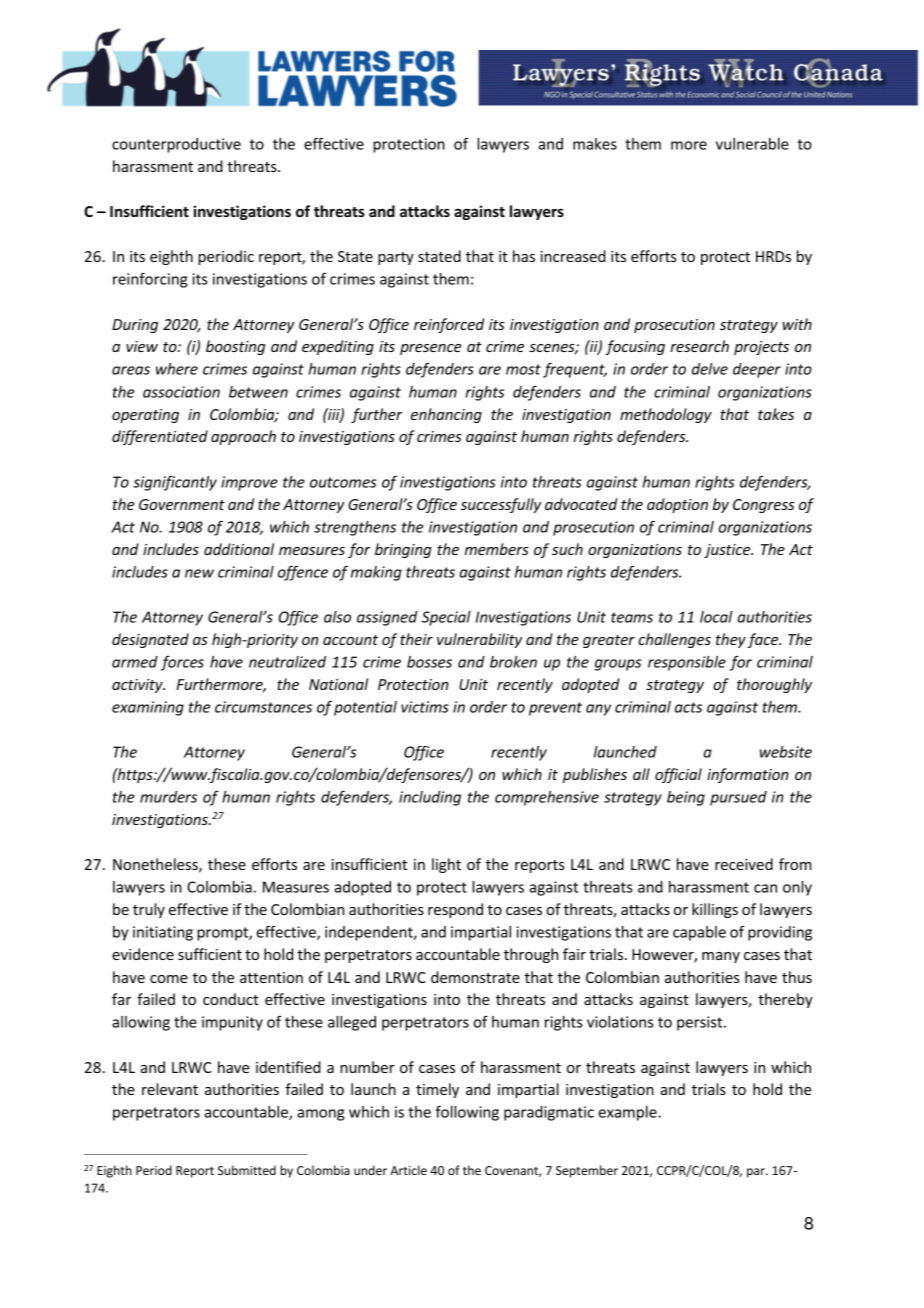 The width and height of the screenshot is (924, 1308). I want to click on has, so click(524, 256).
